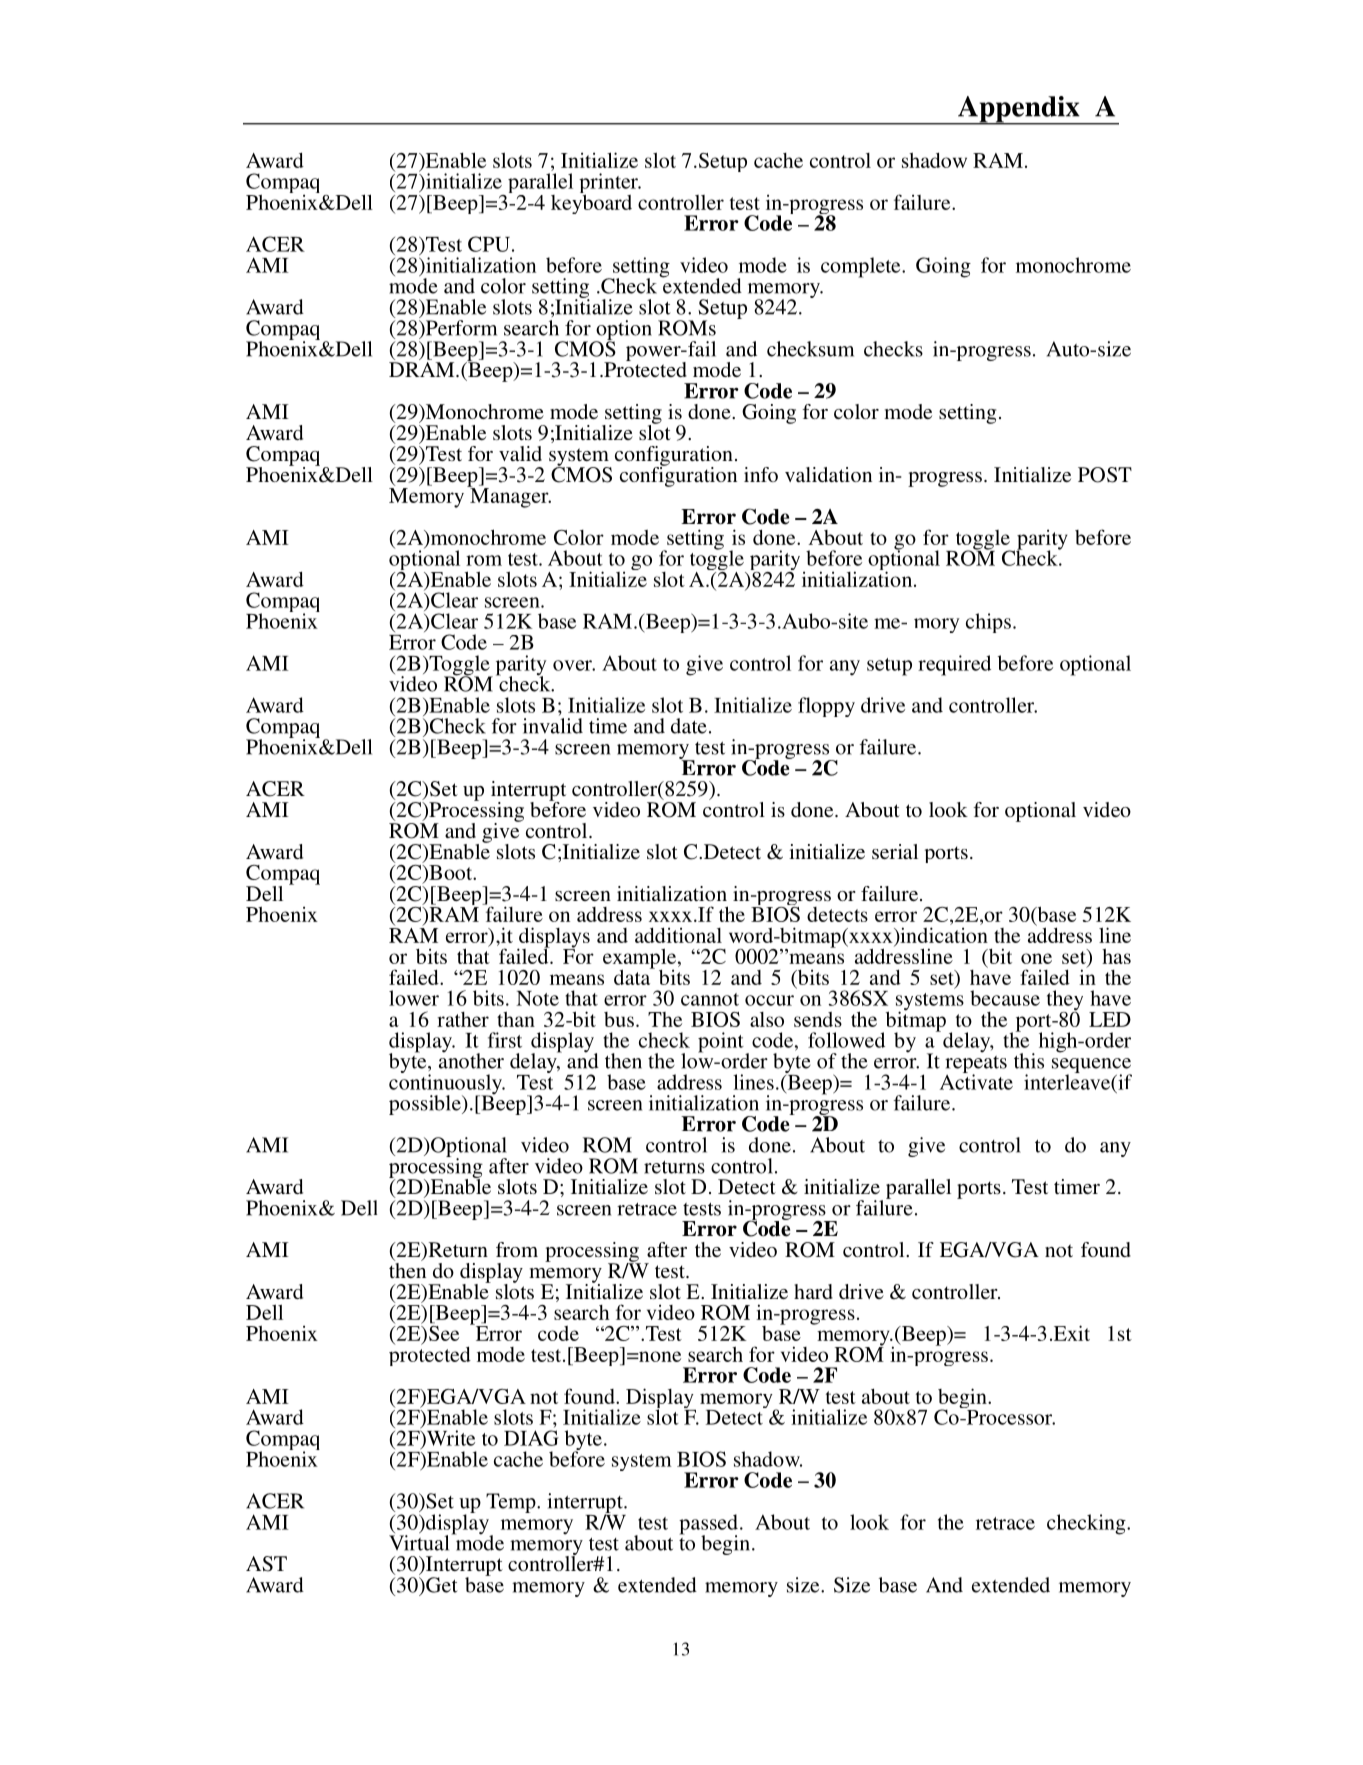  What do you see at coordinates (1019, 110) in the screenshot?
I see `Appendix` at bounding box center [1019, 110].
